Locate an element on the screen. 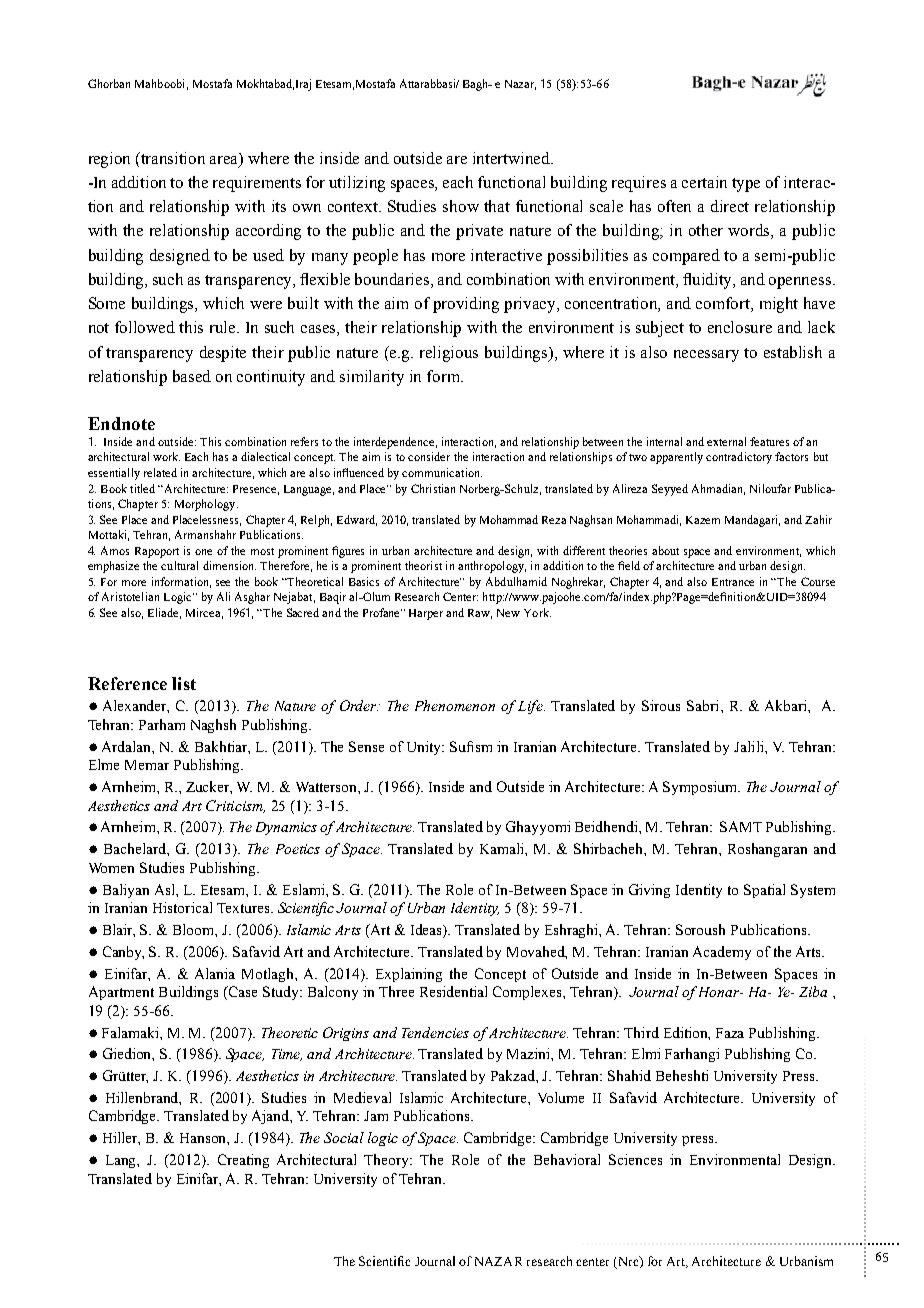 This screenshot has width=924, height=1308. Phenomenon is located at coordinates (455, 705).
